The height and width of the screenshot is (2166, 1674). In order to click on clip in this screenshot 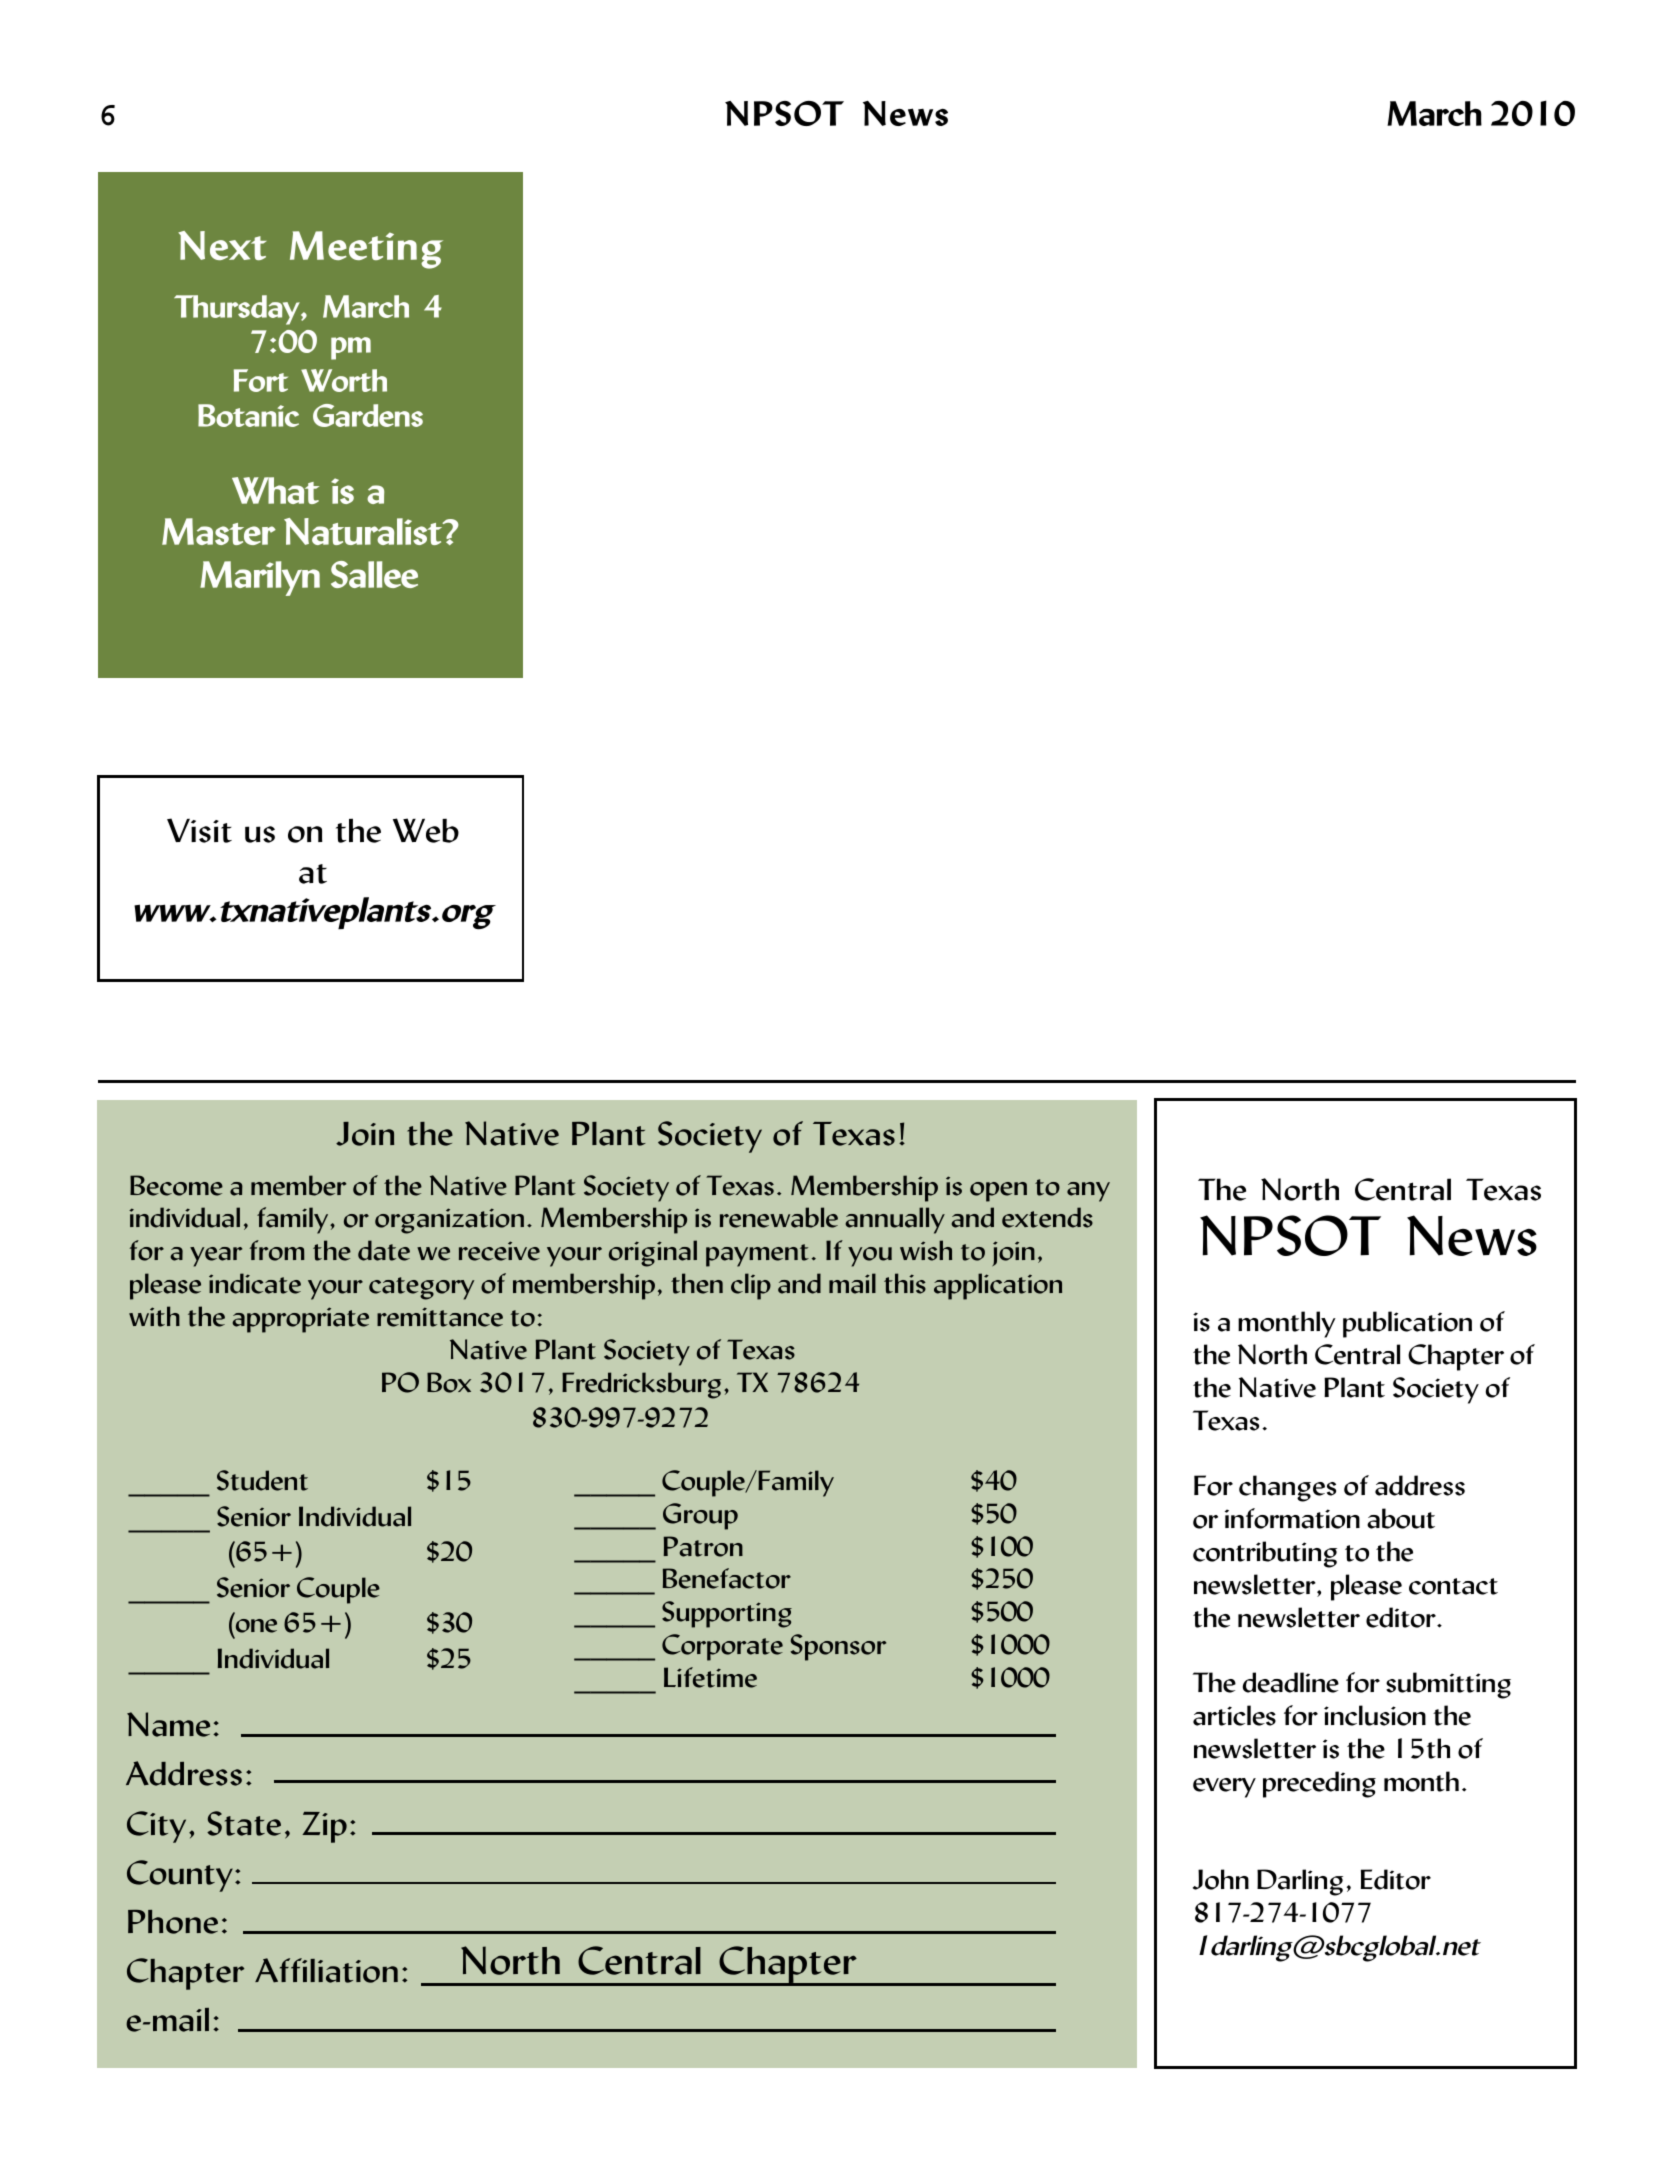, I will do `click(751, 1286)`.
